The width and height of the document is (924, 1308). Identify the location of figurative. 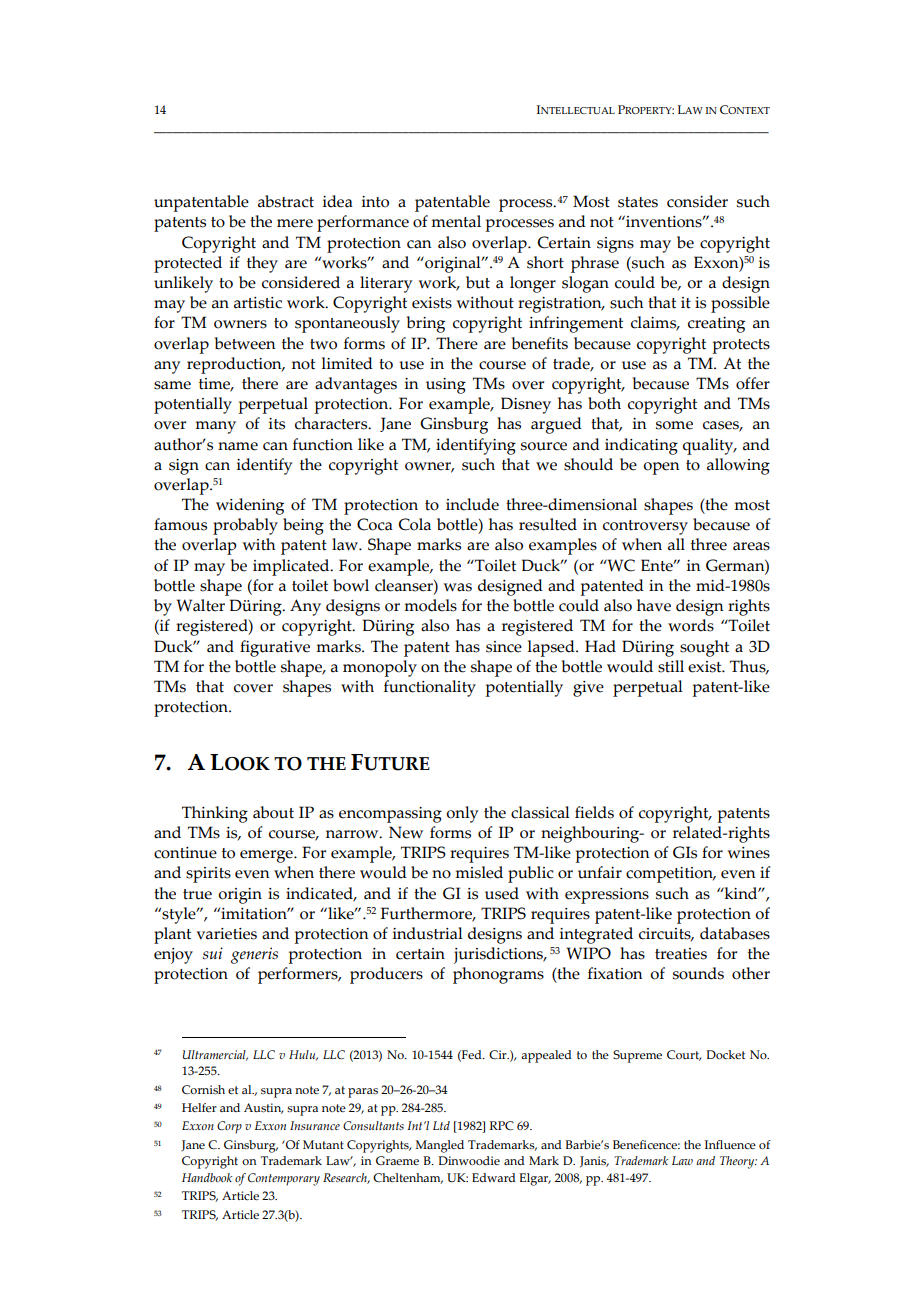
(275, 648).
